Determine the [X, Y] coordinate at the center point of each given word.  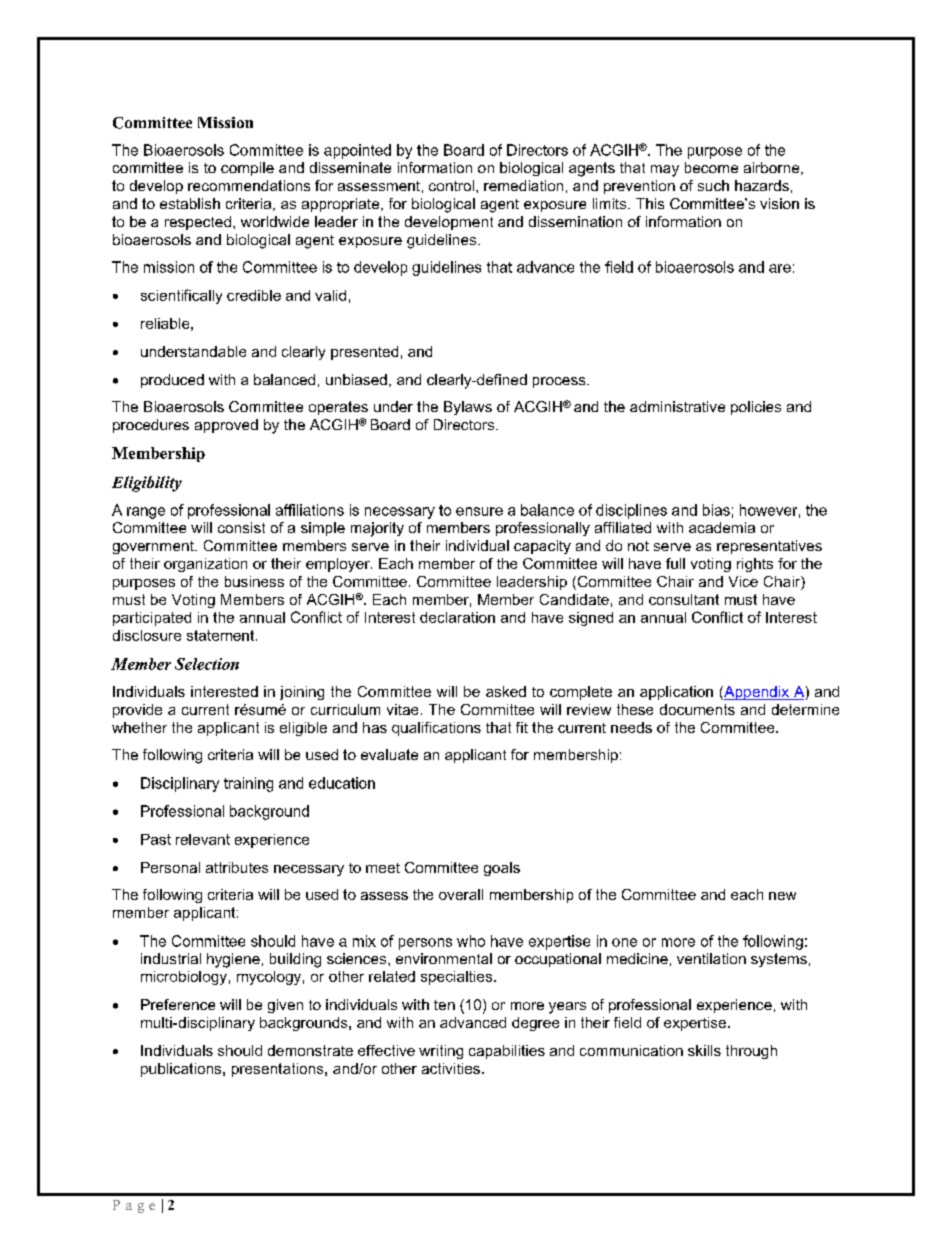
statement [222, 635]
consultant [684, 599]
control [451, 185]
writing [441, 1052]
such [713, 185]
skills [704, 1050]
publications [182, 1070]
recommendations [249, 185]
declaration [457, 617]
